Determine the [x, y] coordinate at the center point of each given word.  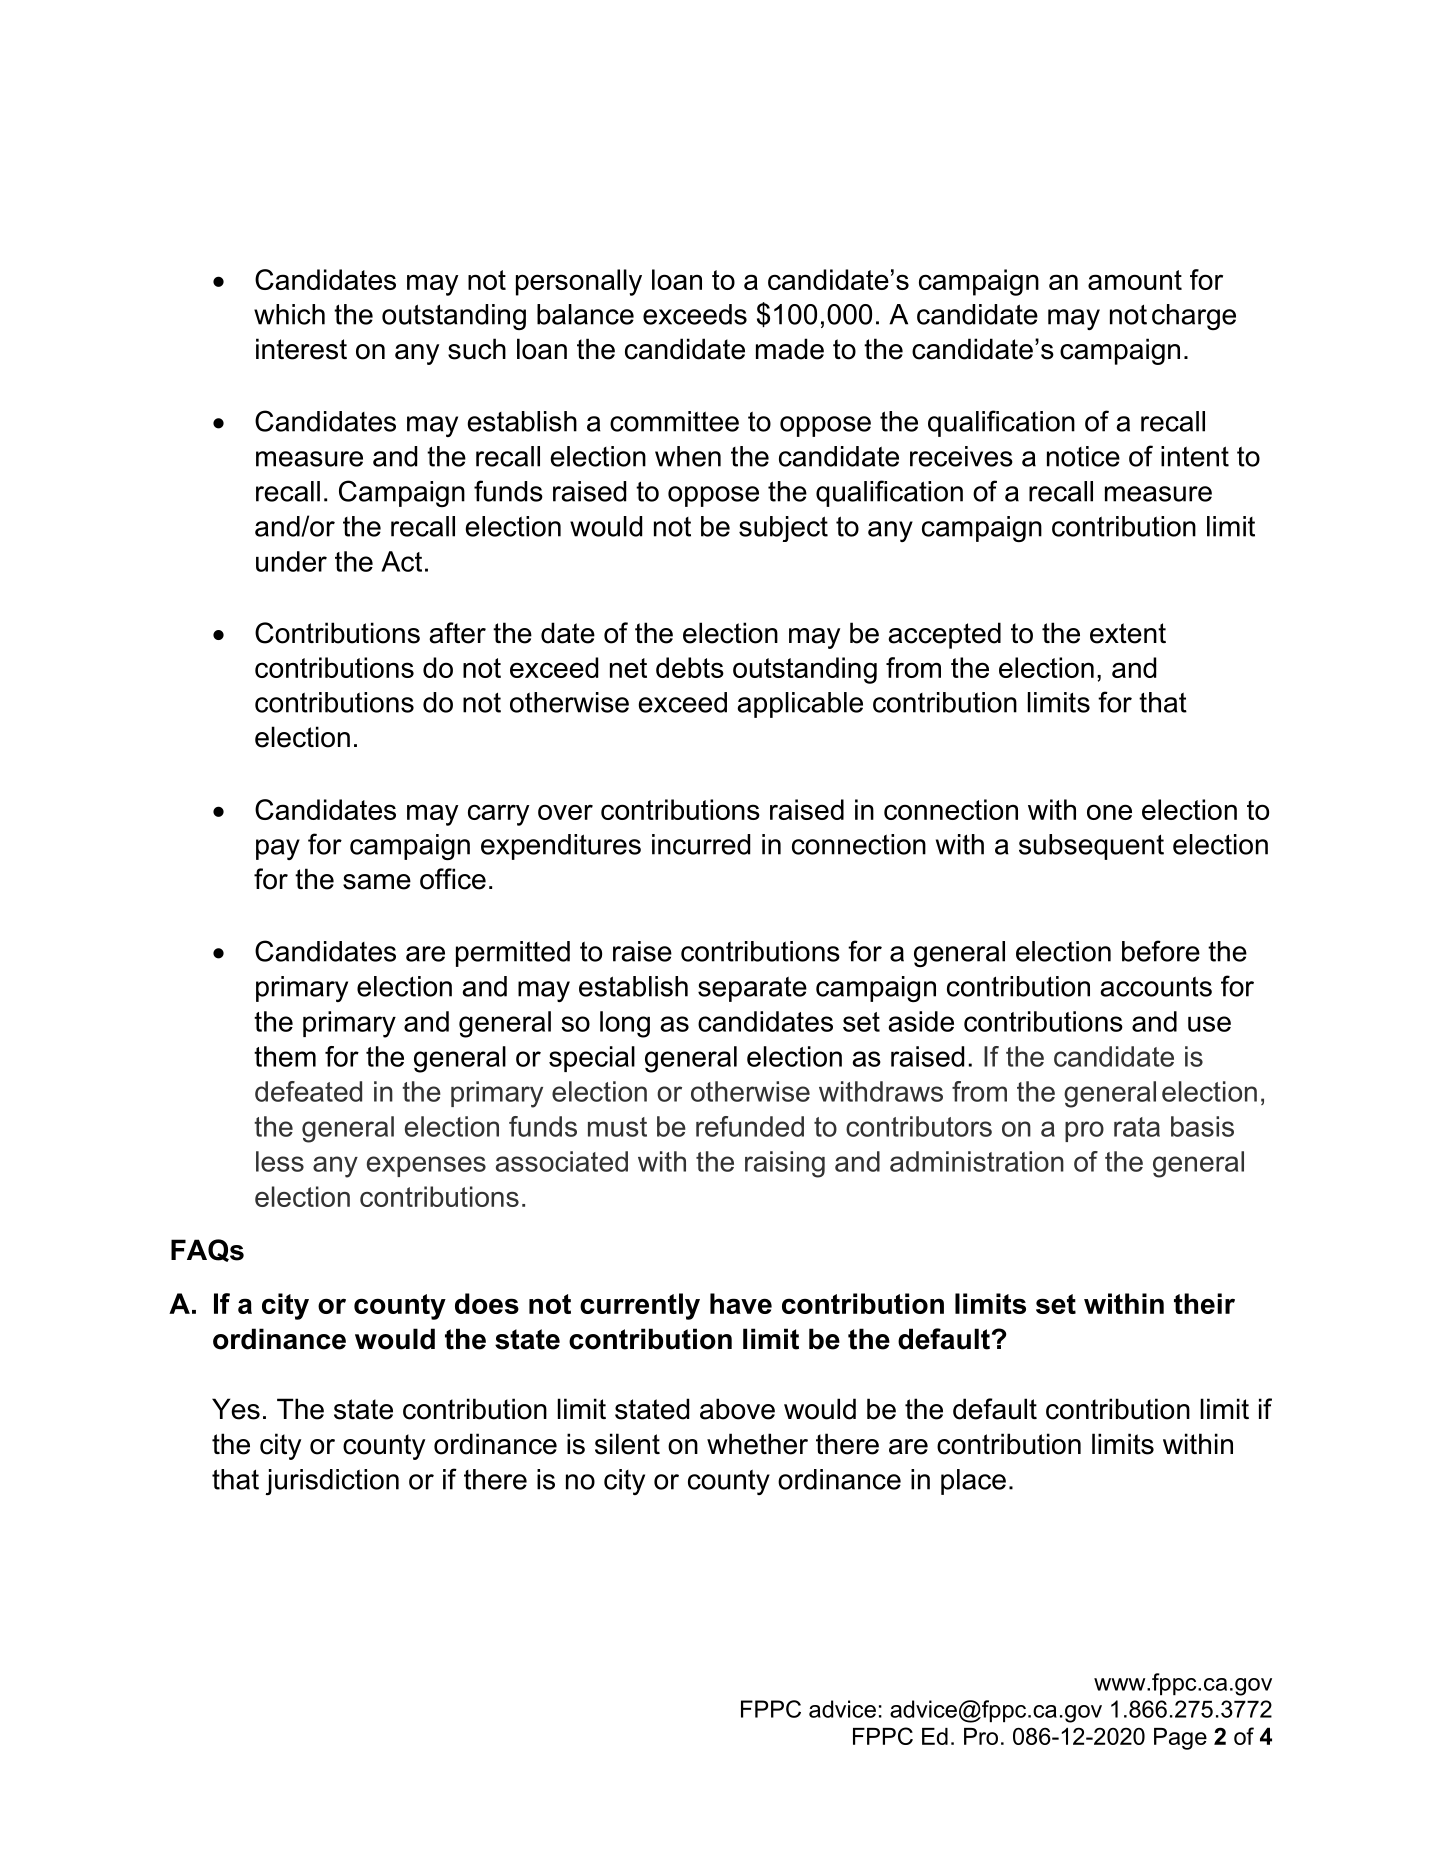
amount [1135, 280]
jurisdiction [332, 1482]
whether [757, 1444]
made [790, 349]
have [741, 1303]
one [1109, 812]
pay [278, 849]
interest [301, 349]
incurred [701, 844]
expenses [426, 1166]
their [1204, 1303]
